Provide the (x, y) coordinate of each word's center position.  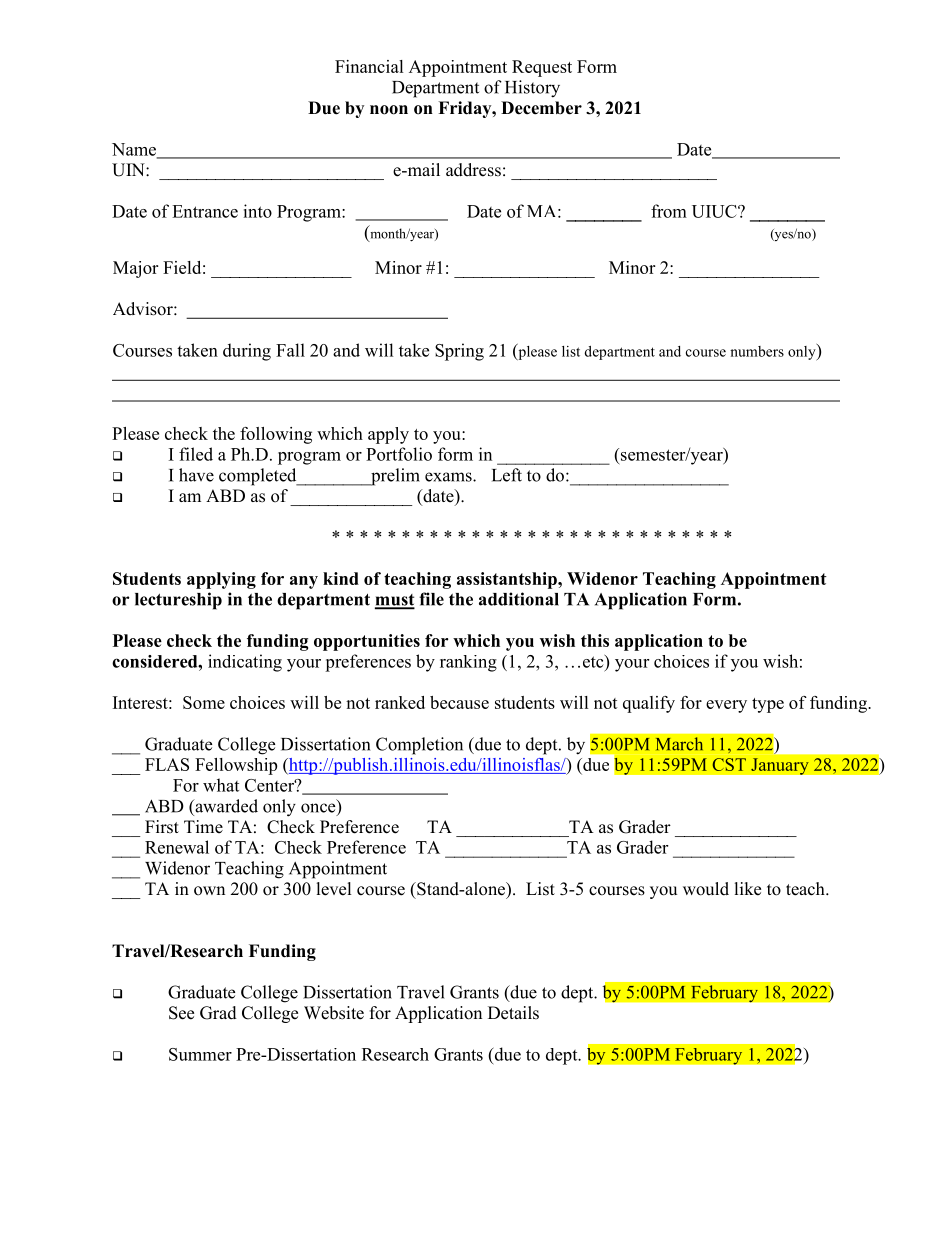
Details (513, 1013)
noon (389, 110)
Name (135, 150)
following (276, 435)
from (669, 211)
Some (204, 702)
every (726, 706)
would (706, 889)
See (181, 1013)
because (459, 702)
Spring (459, 352)
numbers (757, 351)
